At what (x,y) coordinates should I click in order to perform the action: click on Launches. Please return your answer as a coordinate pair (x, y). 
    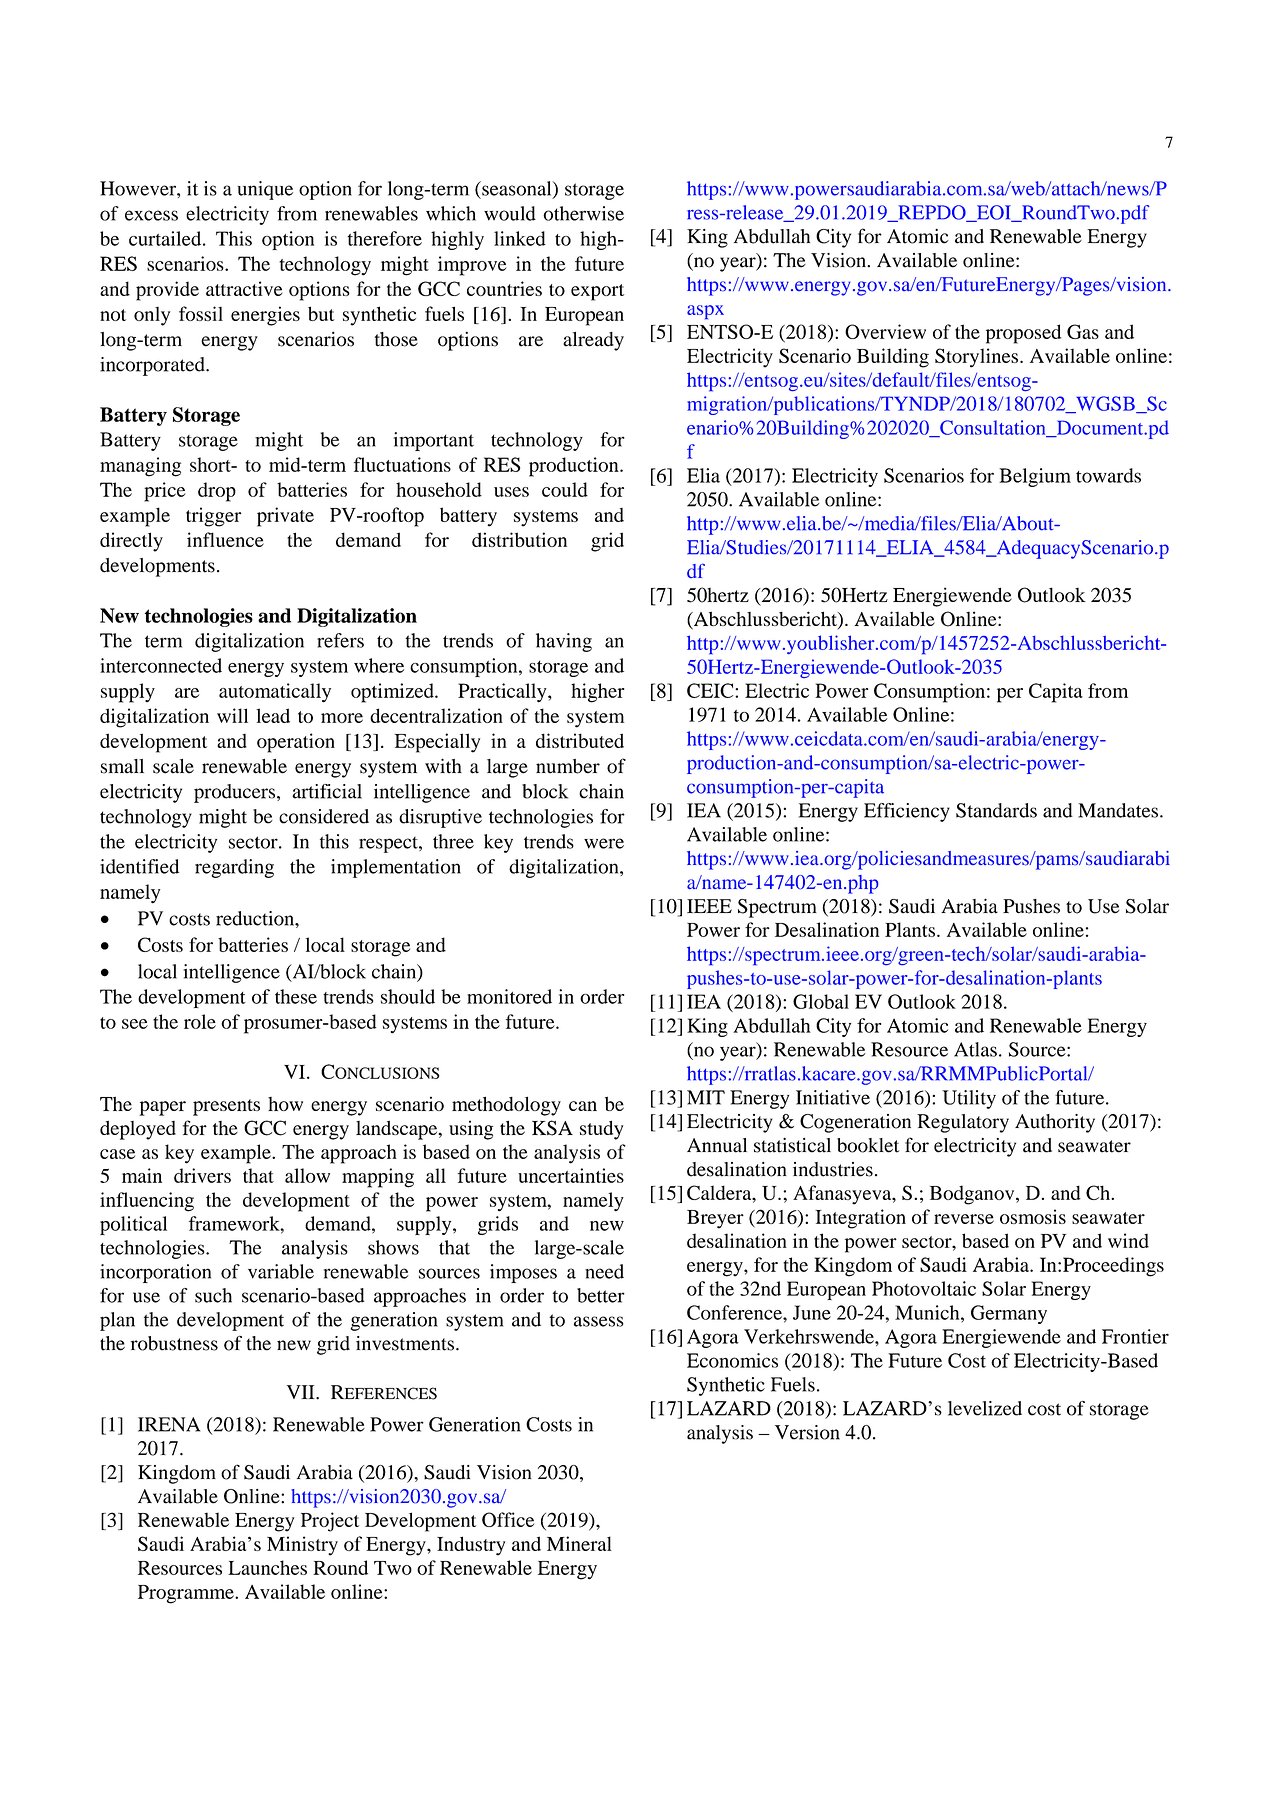
    Looking at the image, I should click on (267, 1567).
